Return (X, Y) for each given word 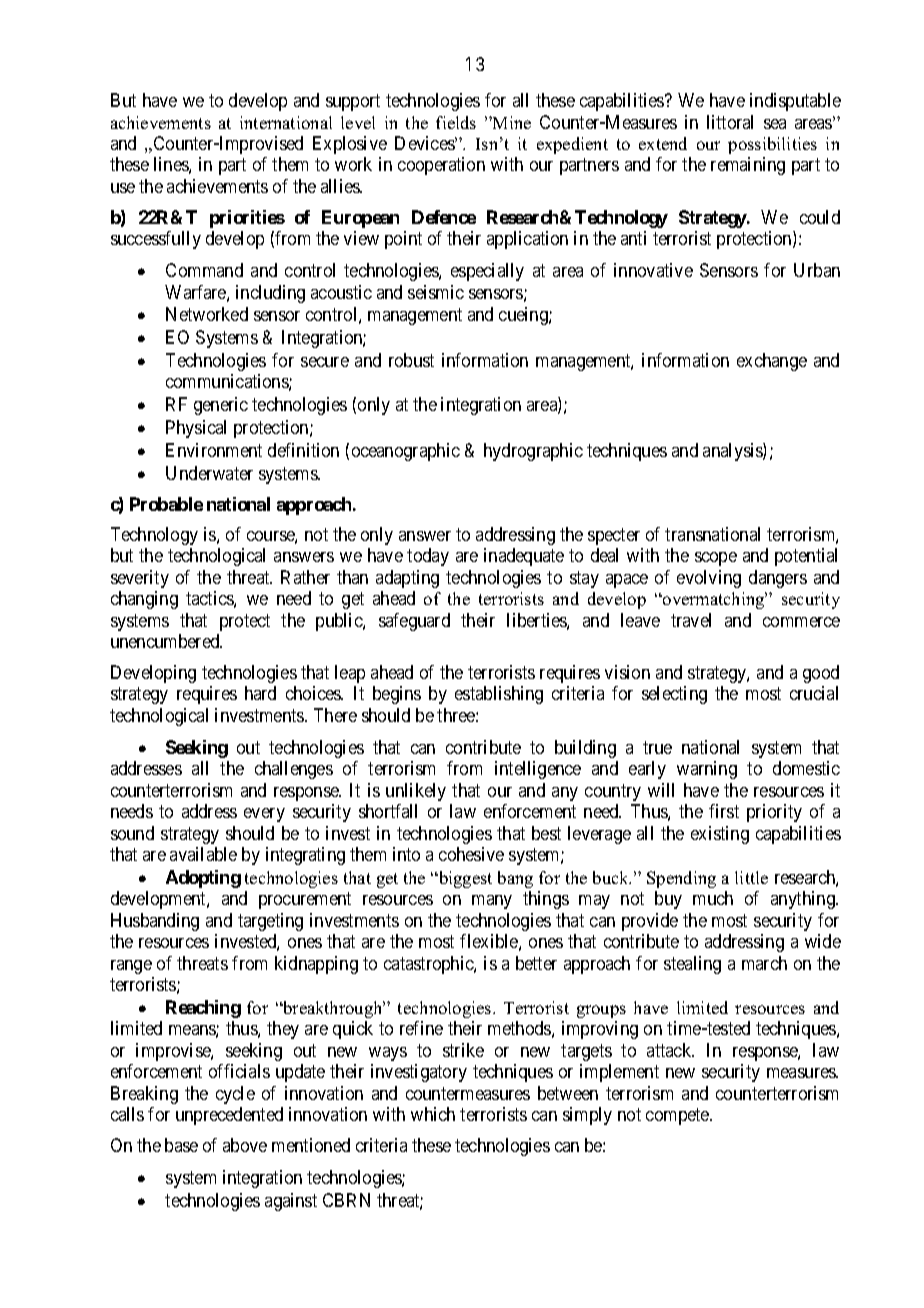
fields (456, 122)
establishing (499, 695)
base (181, 1145)
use (123, 188)
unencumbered (166, 641)
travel (691, 620)
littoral (730, 122)
